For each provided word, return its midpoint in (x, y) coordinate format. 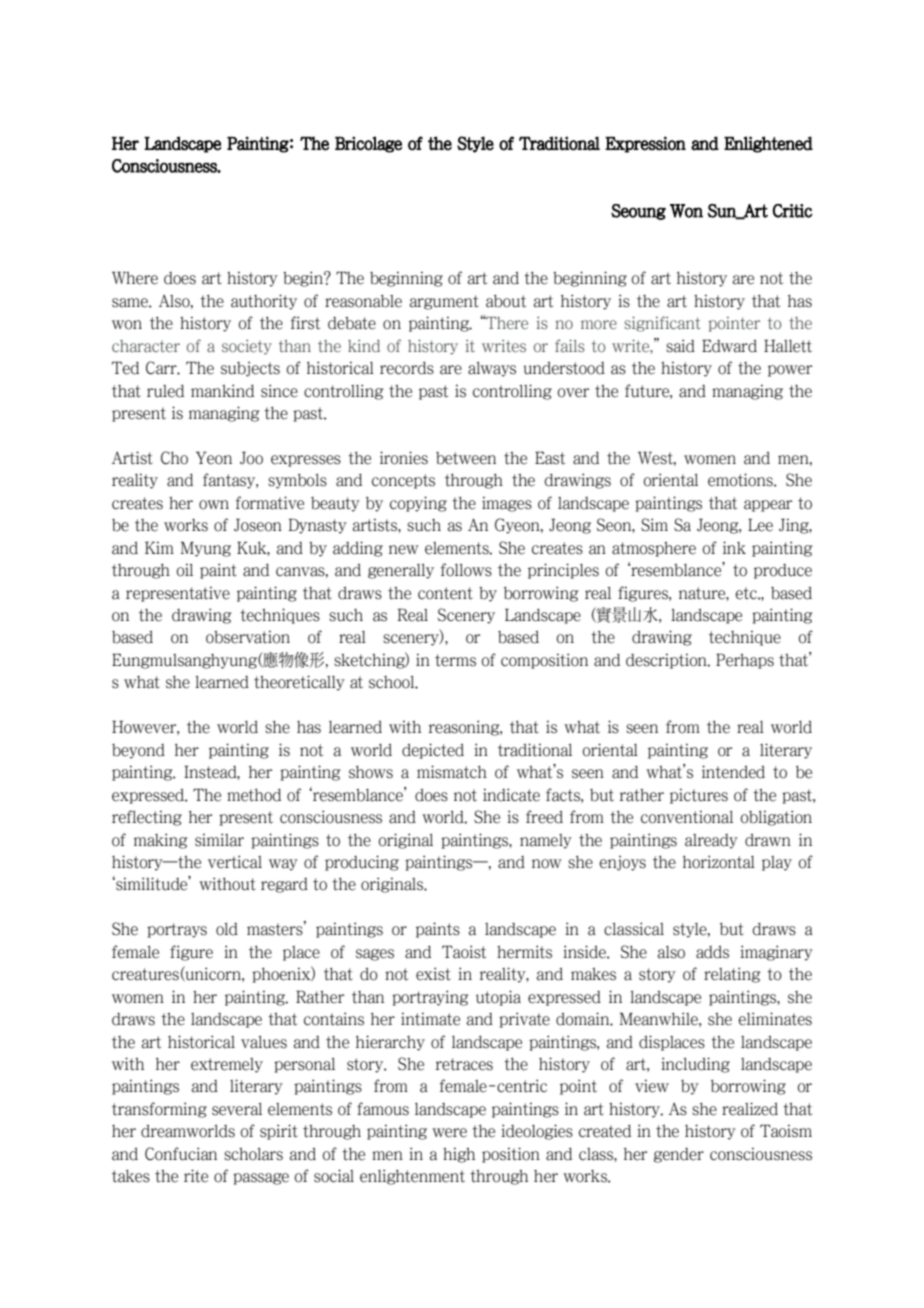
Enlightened (768, 144)
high (459, 1155)
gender (679, 1155)
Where (135, 278)
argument (444, 302)
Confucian (181, 1154)
